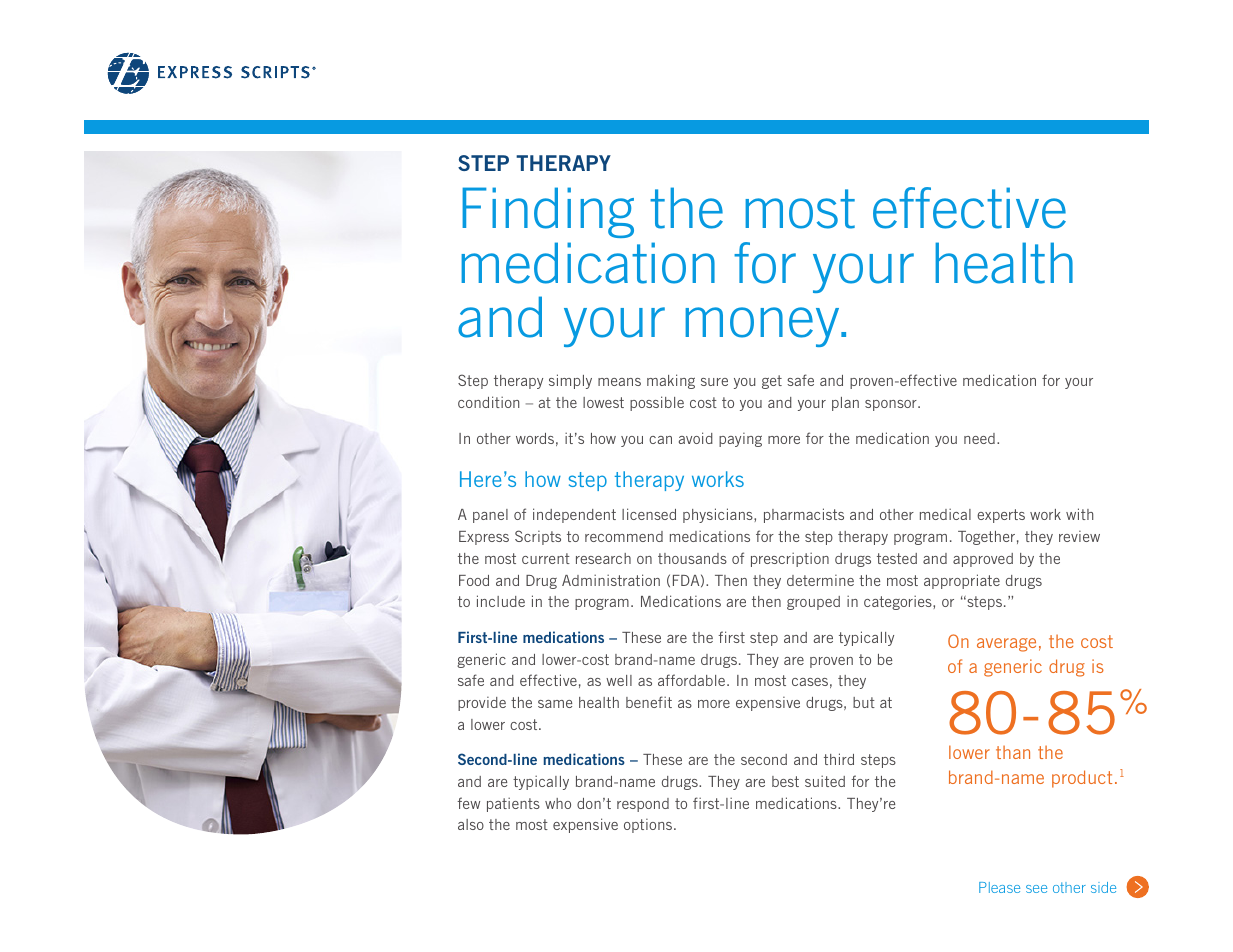  Describe the element at coordinates (501, 601) in the screenshot. I see `include` at that location.
